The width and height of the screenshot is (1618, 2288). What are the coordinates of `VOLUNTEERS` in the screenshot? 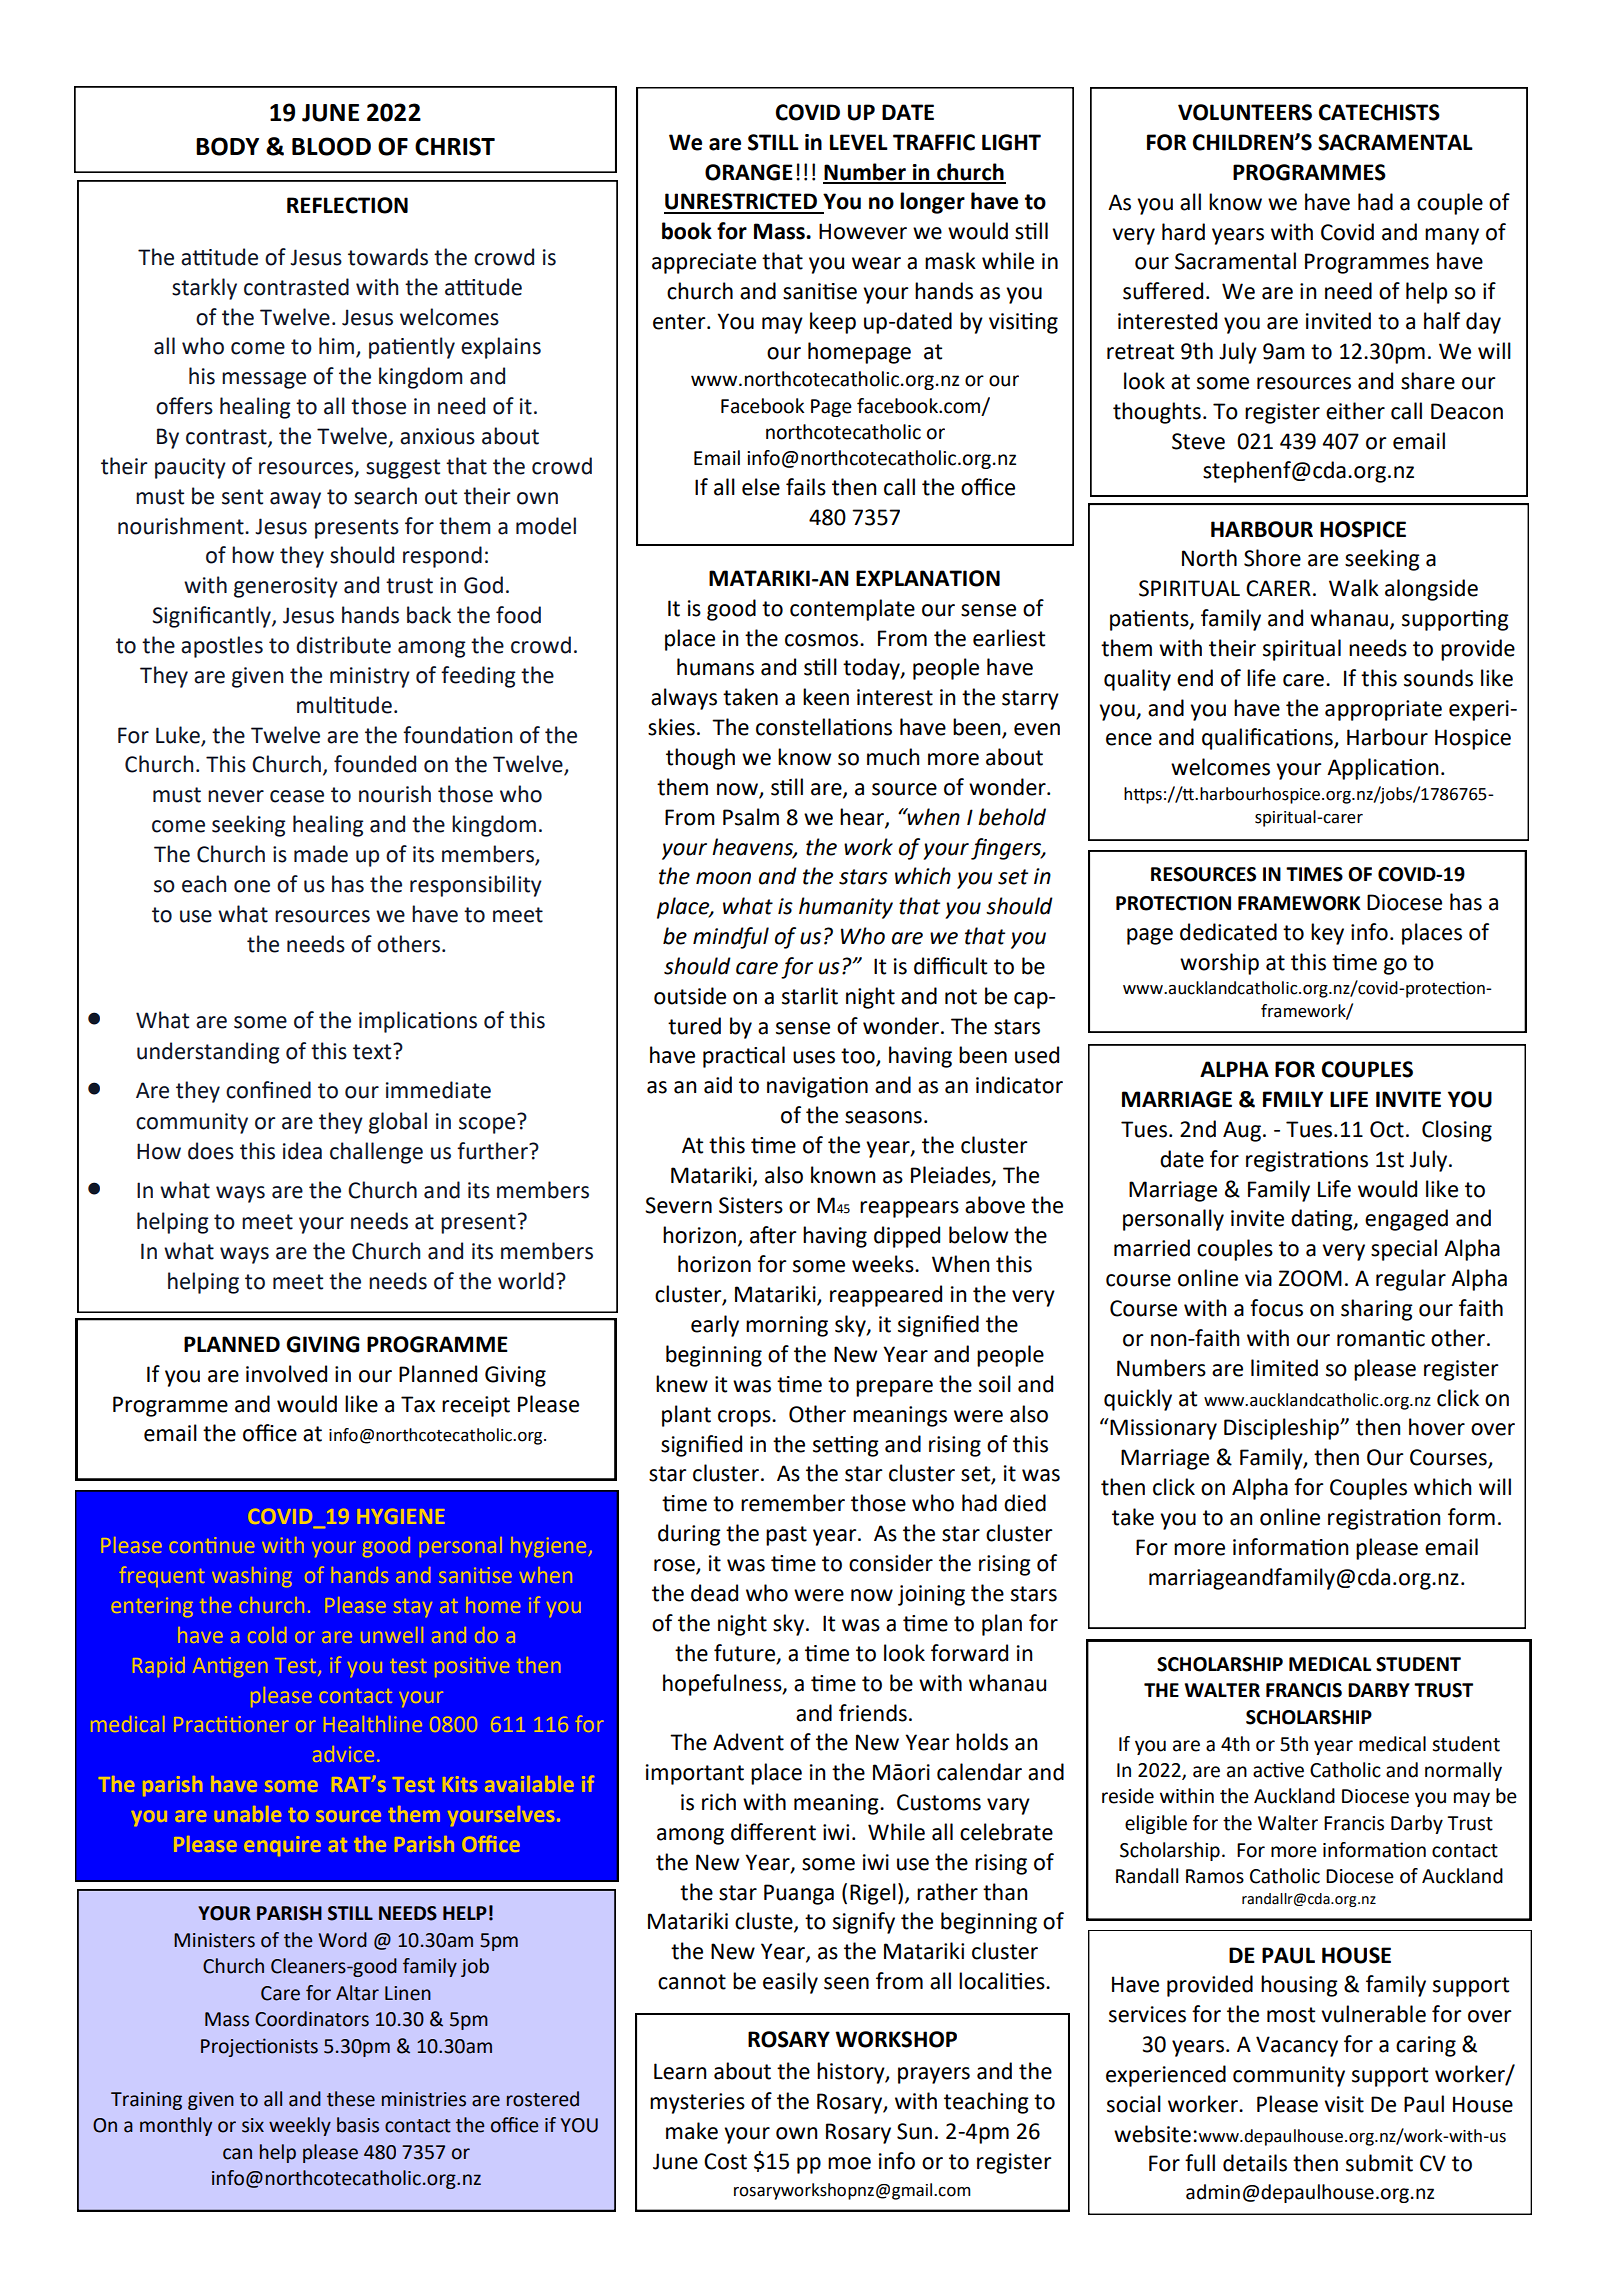 It's located at (1245, 112).
